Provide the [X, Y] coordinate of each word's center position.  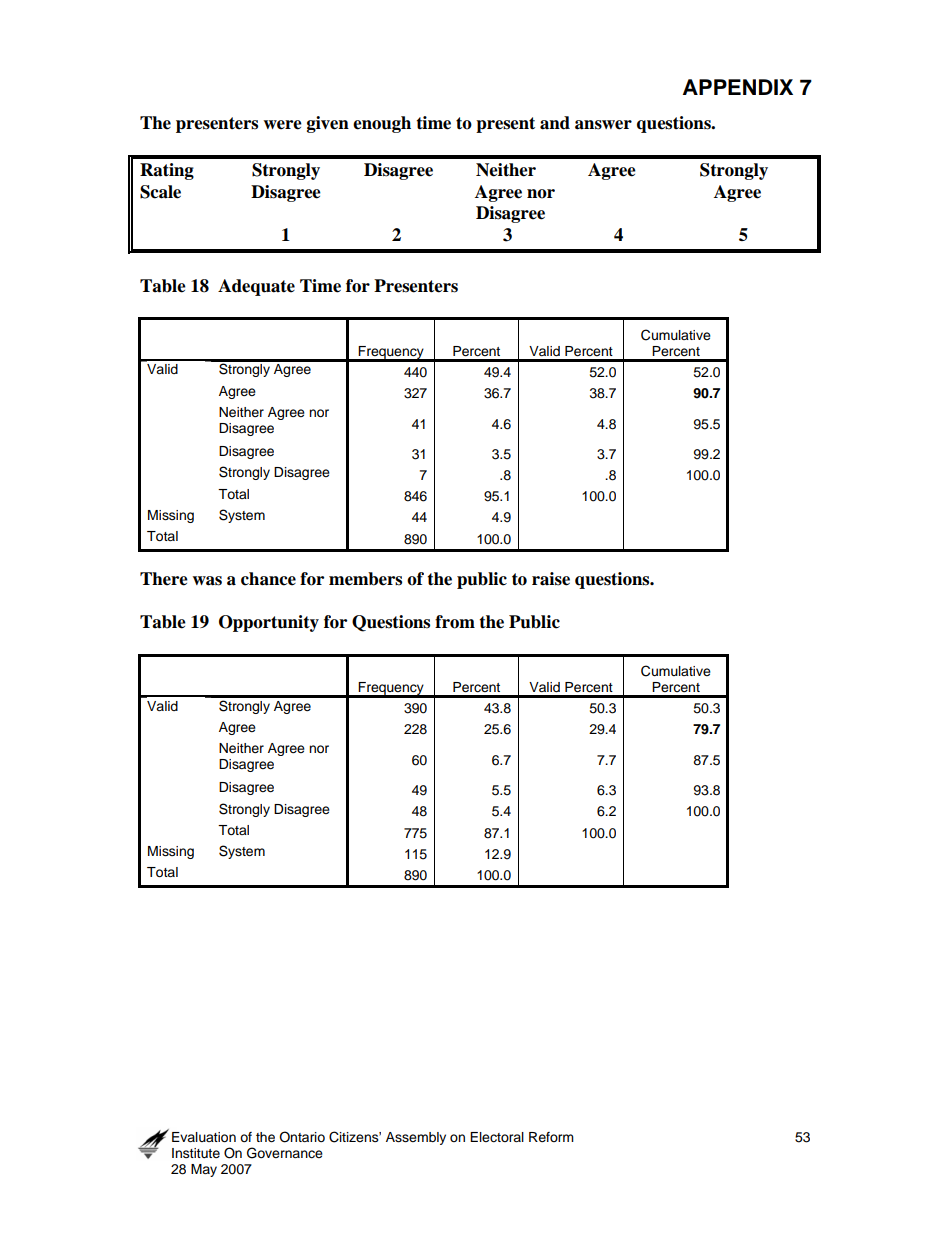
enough [382, 124]
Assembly [416, 1138]
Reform [551, 1137]
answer [603, 125]
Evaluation [204, 1137]
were [282, 125]
